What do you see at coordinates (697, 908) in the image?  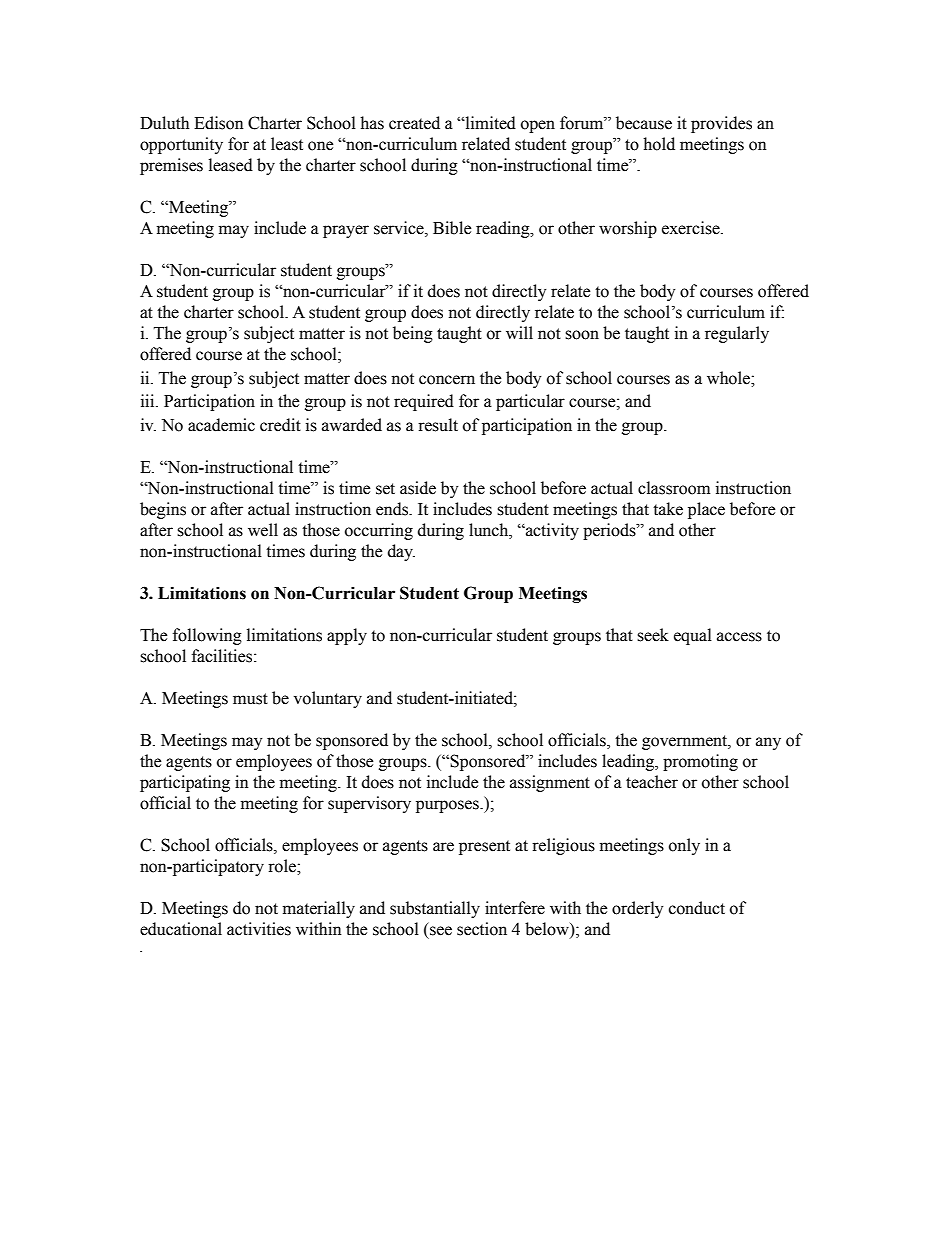 I see `conduct` at bounding box center [697, 908].
